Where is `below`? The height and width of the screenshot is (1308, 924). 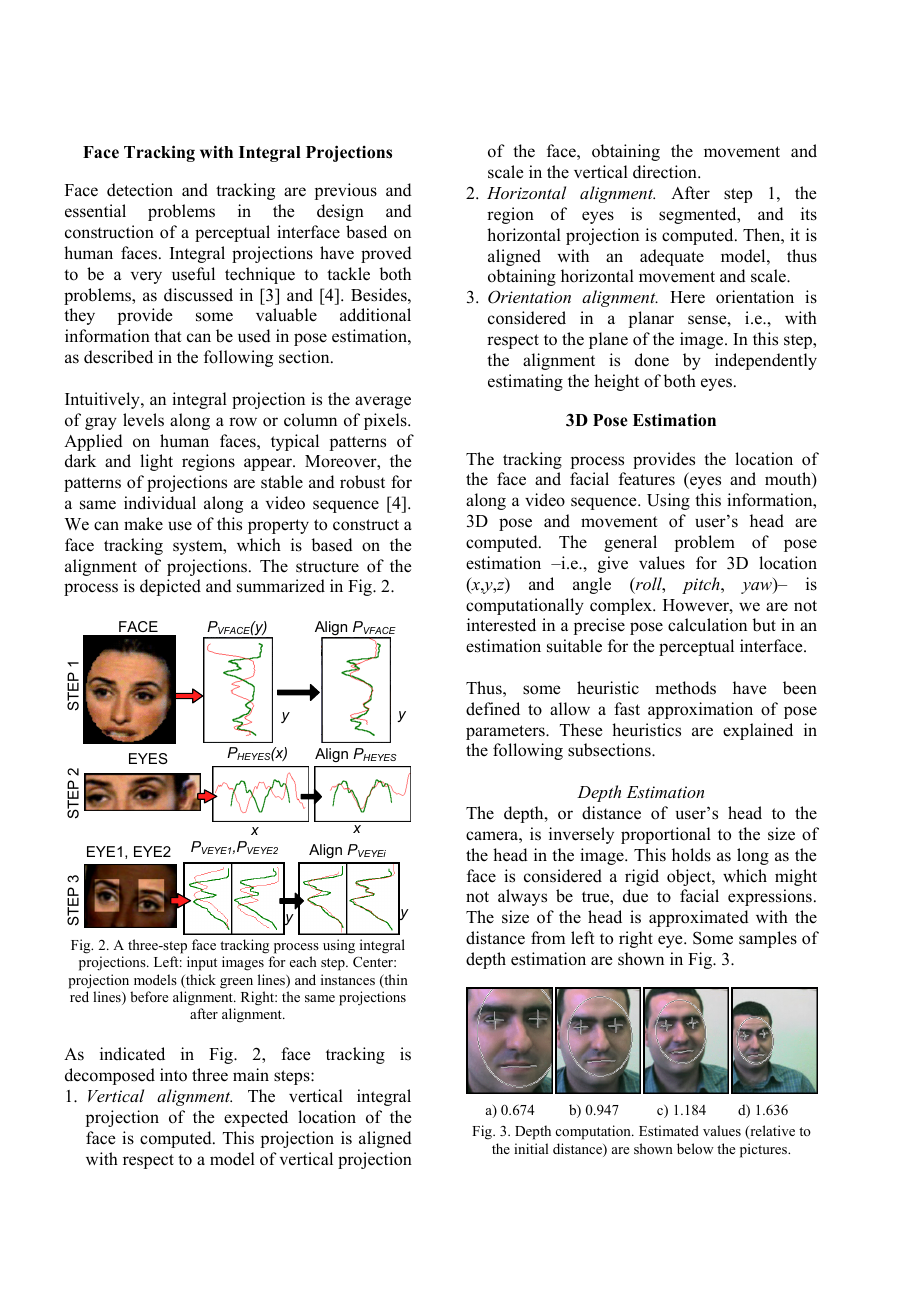
below is located at coordinates (695, 1148).
